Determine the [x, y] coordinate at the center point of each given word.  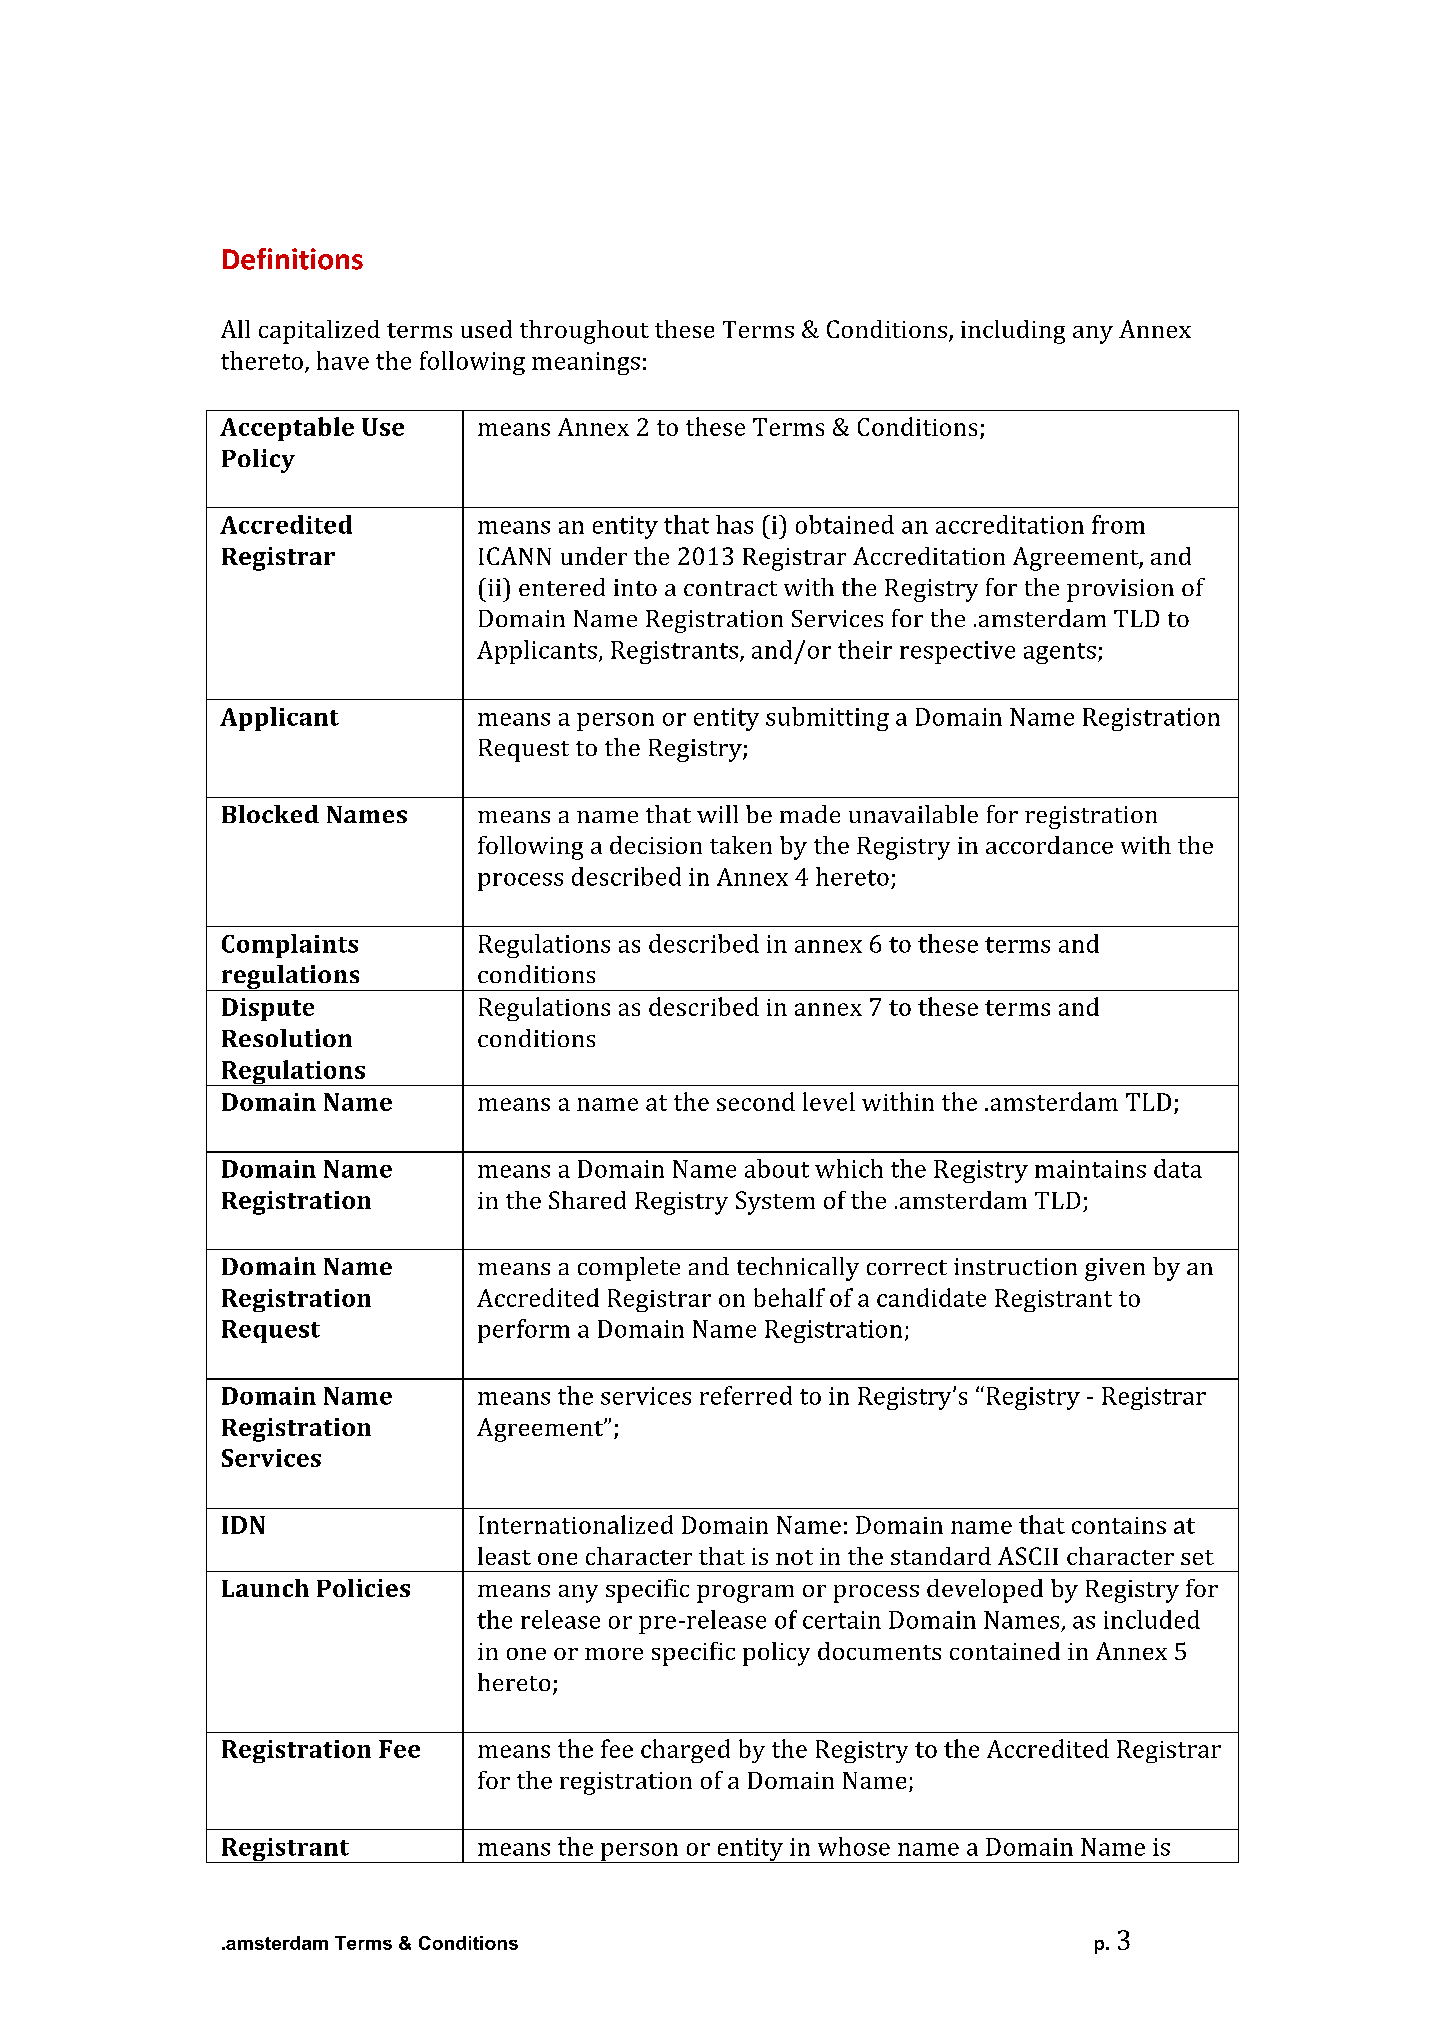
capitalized [319, 332]
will [717, 814]
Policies [363, 1588]
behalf [789, 1297]
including [1013, 332]
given [1115, 1269]
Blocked [270, 814]
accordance [1049, 845]
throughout [584, 332]
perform [524, 1331]
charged [685, 1751]
